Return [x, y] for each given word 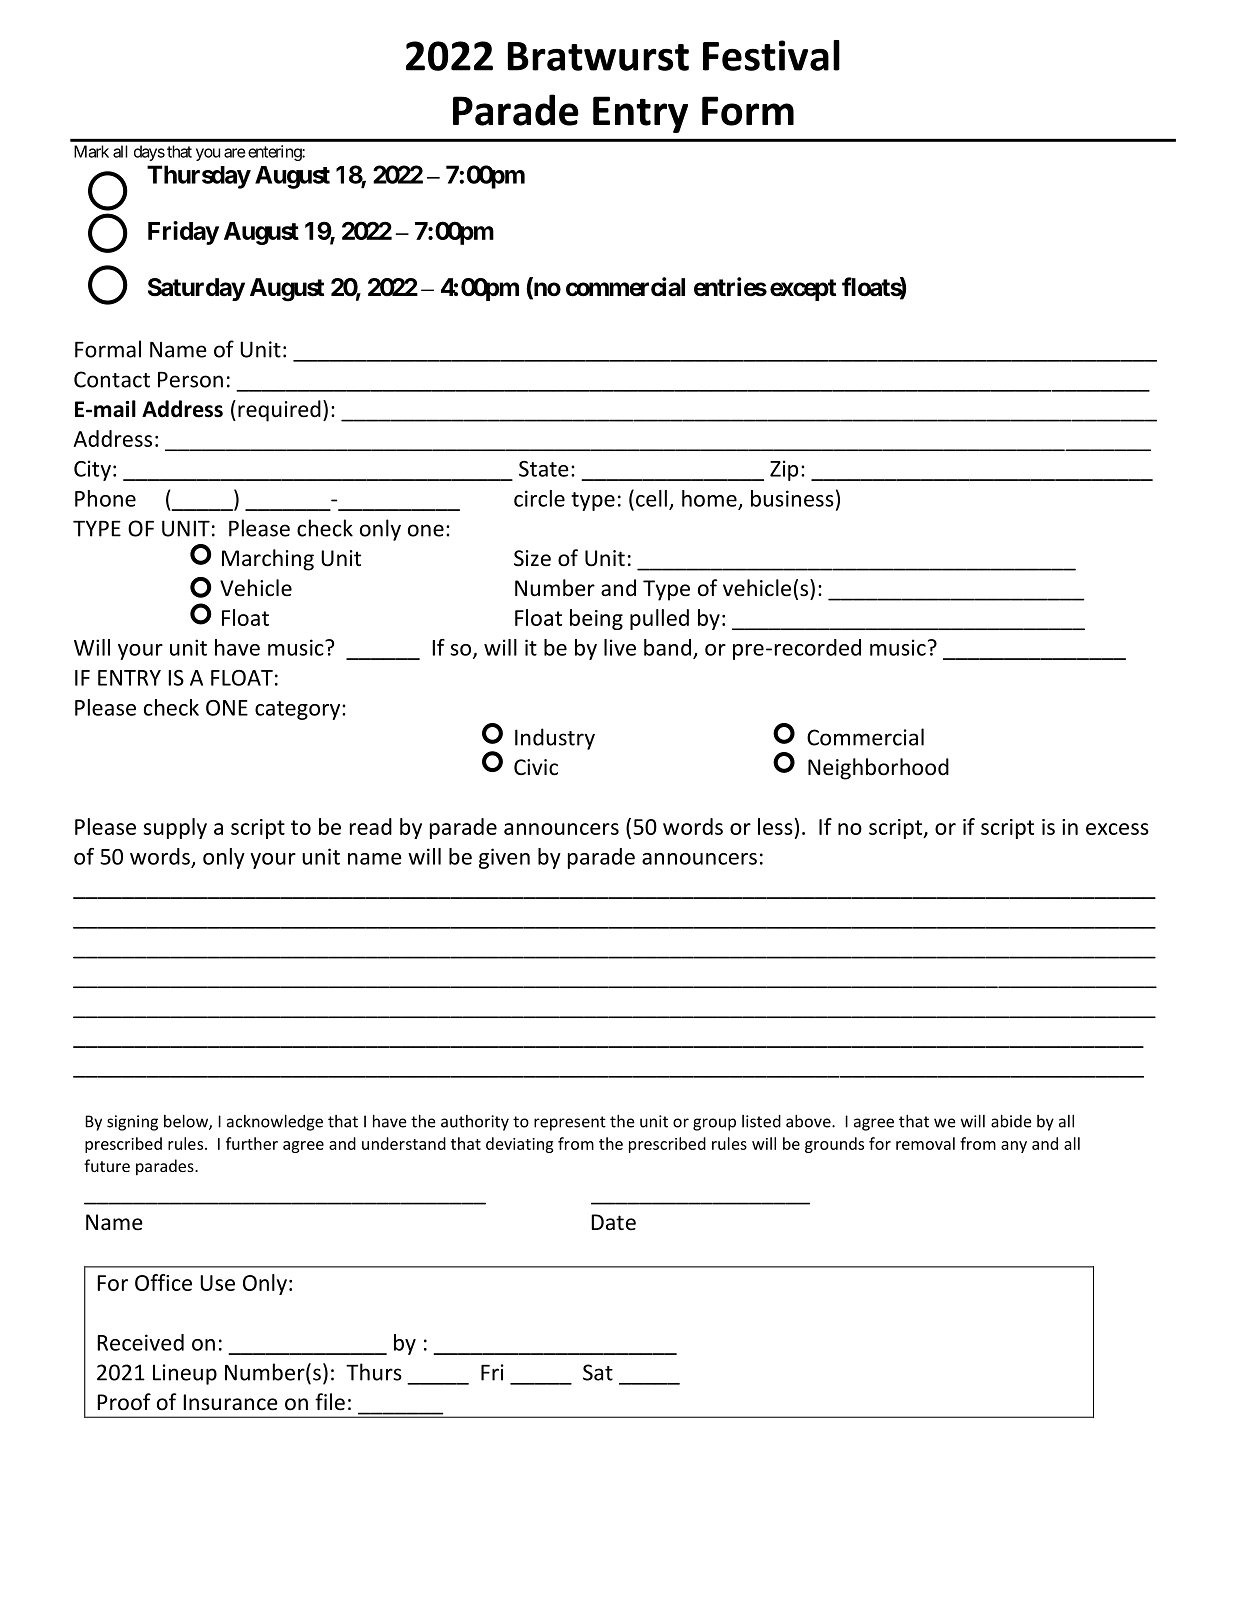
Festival [771, 55]
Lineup [185, 1374]
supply [175, 828]
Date [613, 1222]
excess [1117, 829]
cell [651, 498]
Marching [268, 560]
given [504, 858]
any [1014, 1147]
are [234, 153]
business [792, 498]
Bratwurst [598, 56]
